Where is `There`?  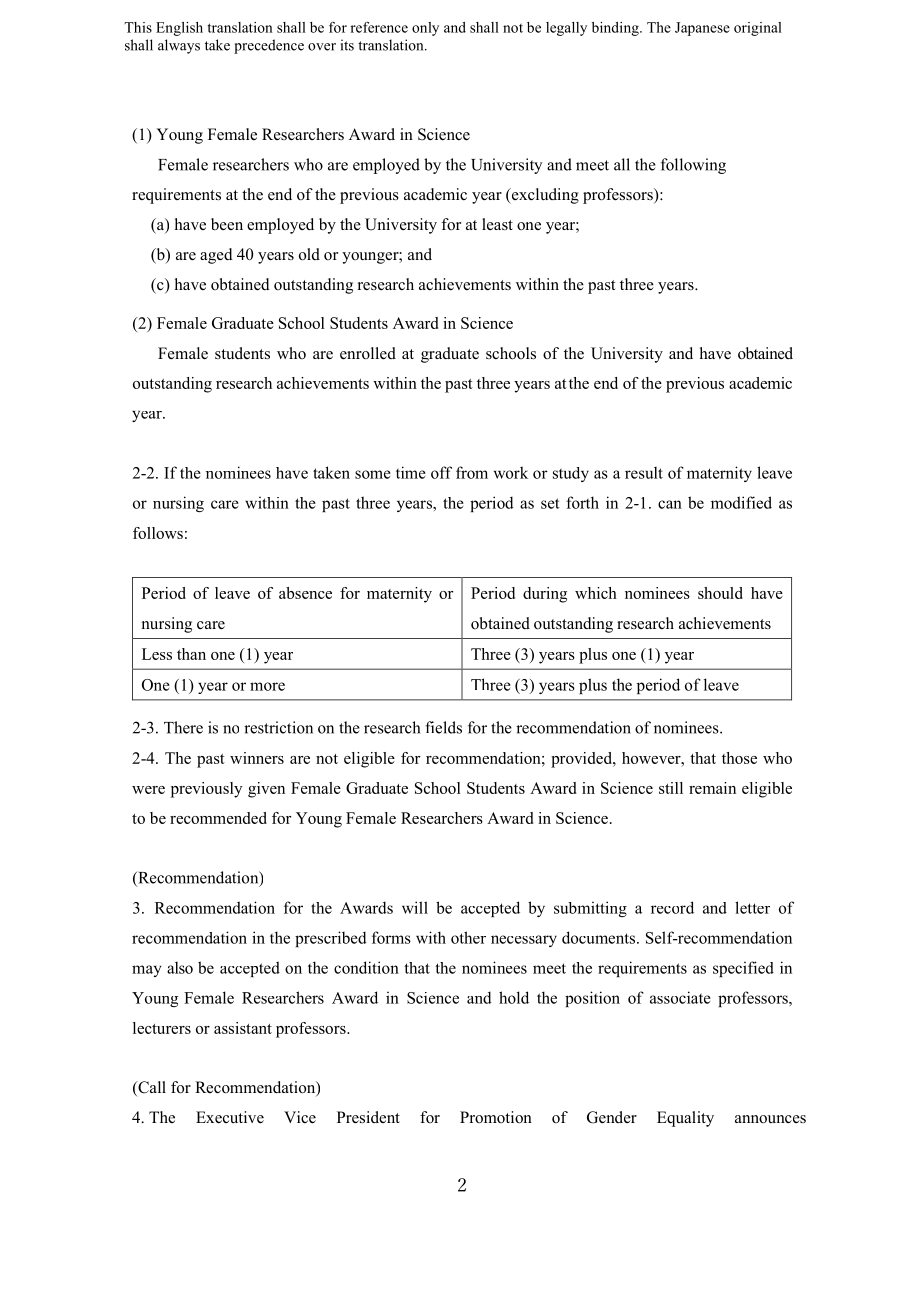
There is located at coordinates (183, 727).
